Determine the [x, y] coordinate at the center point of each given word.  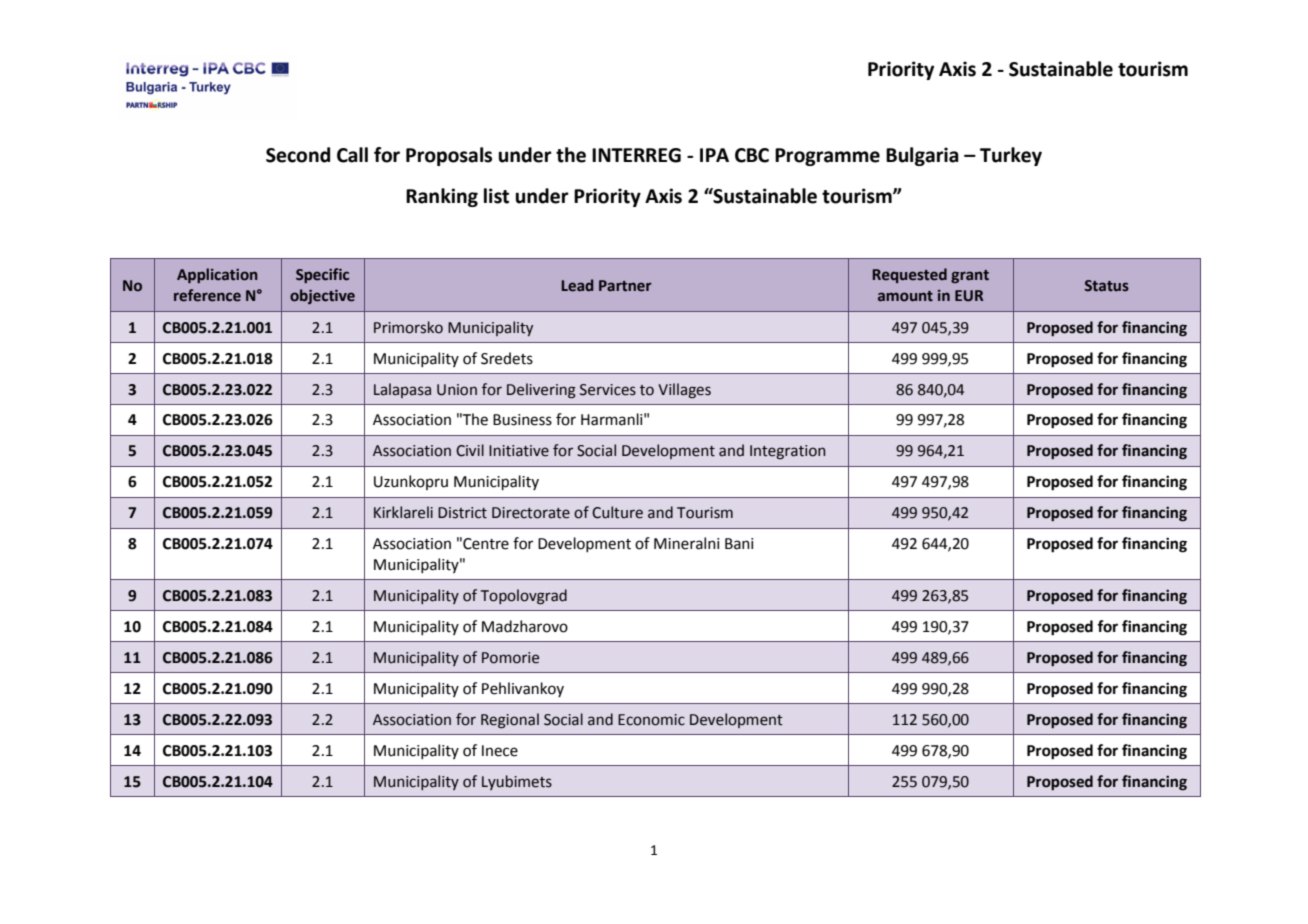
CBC [752, 155]
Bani [739, 544]
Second [298, 155]
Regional [510, 721]
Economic [651, 720]
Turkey [1011, 156]
